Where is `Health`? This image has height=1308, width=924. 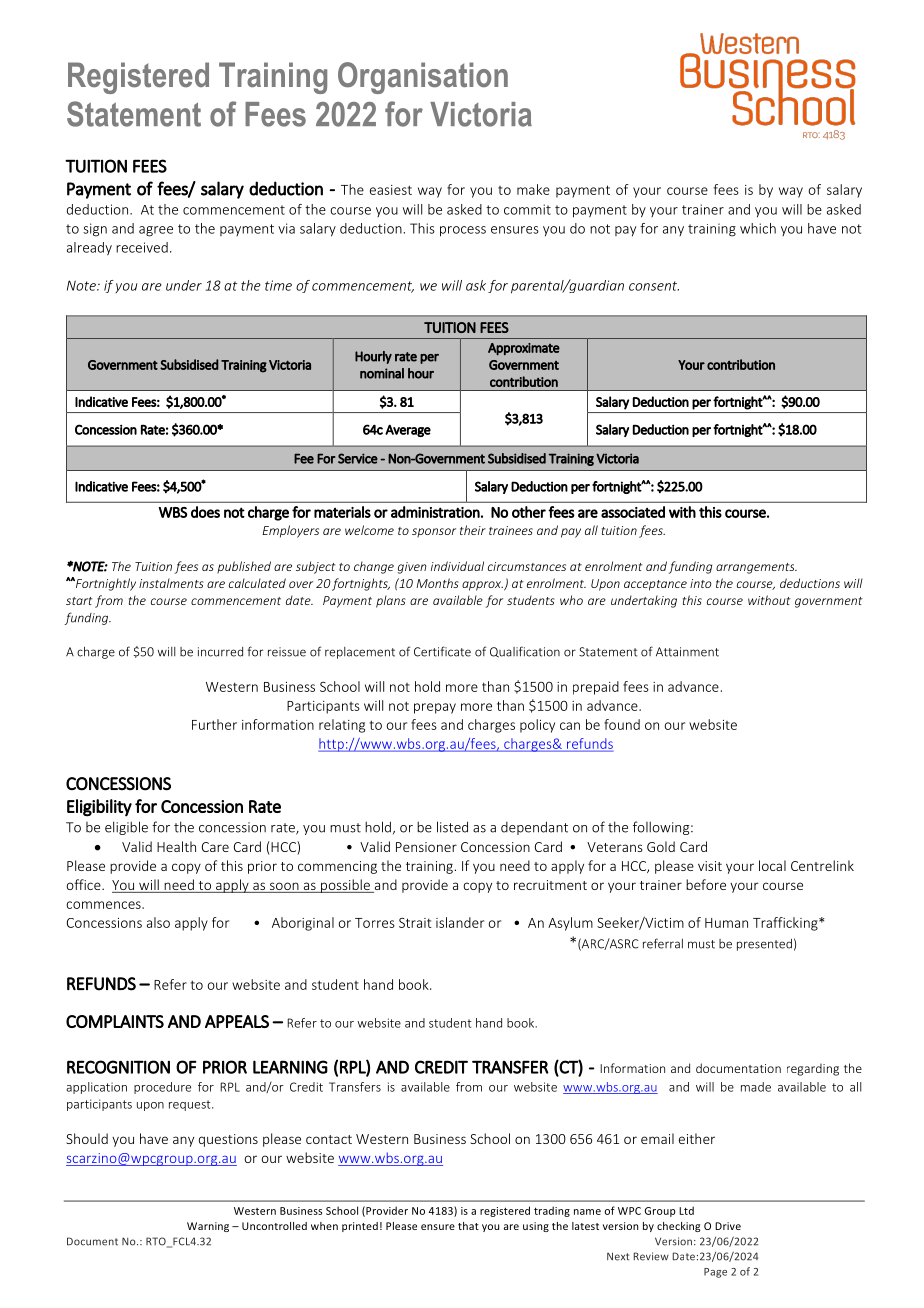
Health is located at coordinates (176, 846).
